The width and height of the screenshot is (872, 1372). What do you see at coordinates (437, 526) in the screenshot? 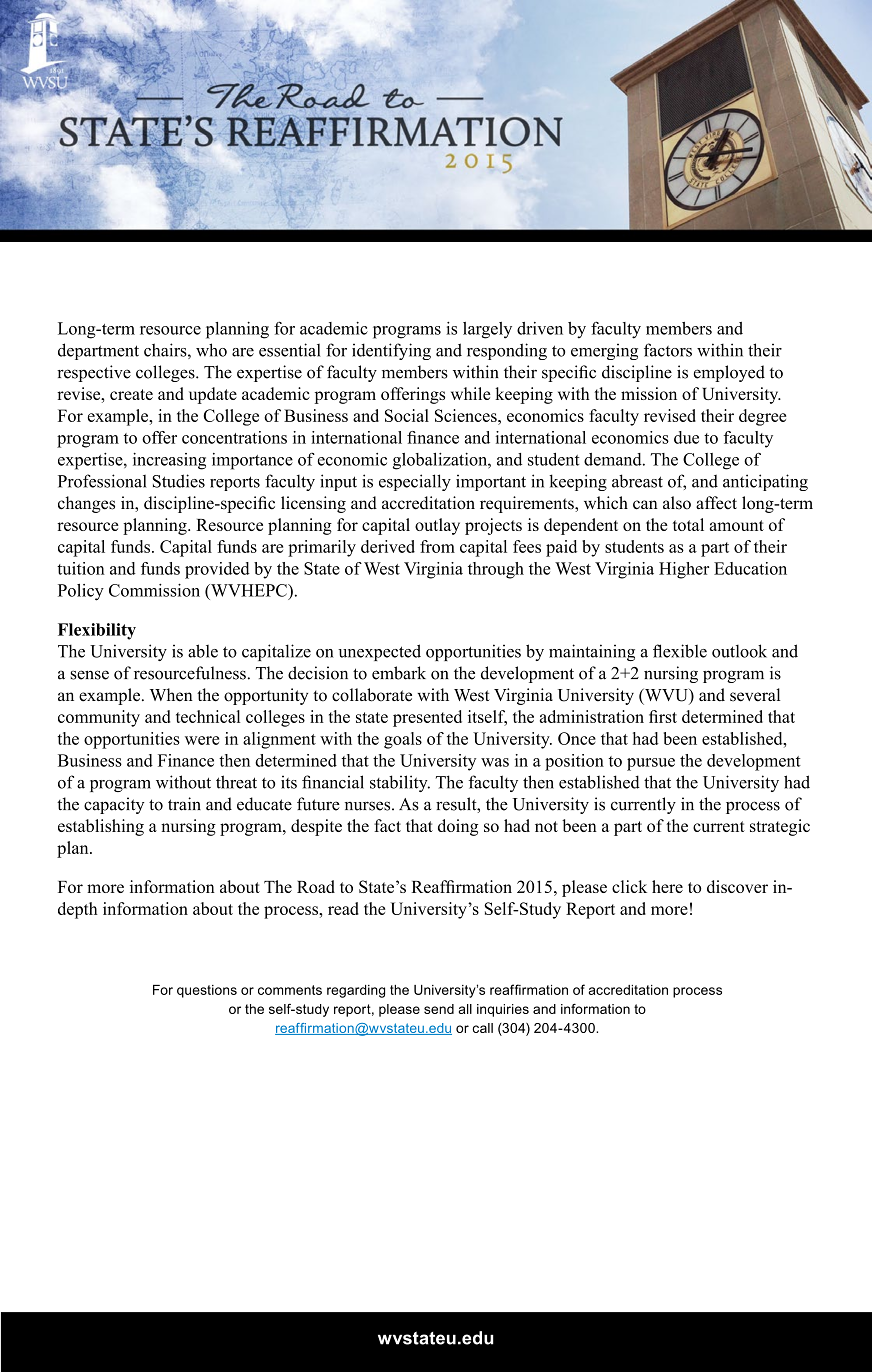
I see `outlay` at bounding box center [437, 526].
